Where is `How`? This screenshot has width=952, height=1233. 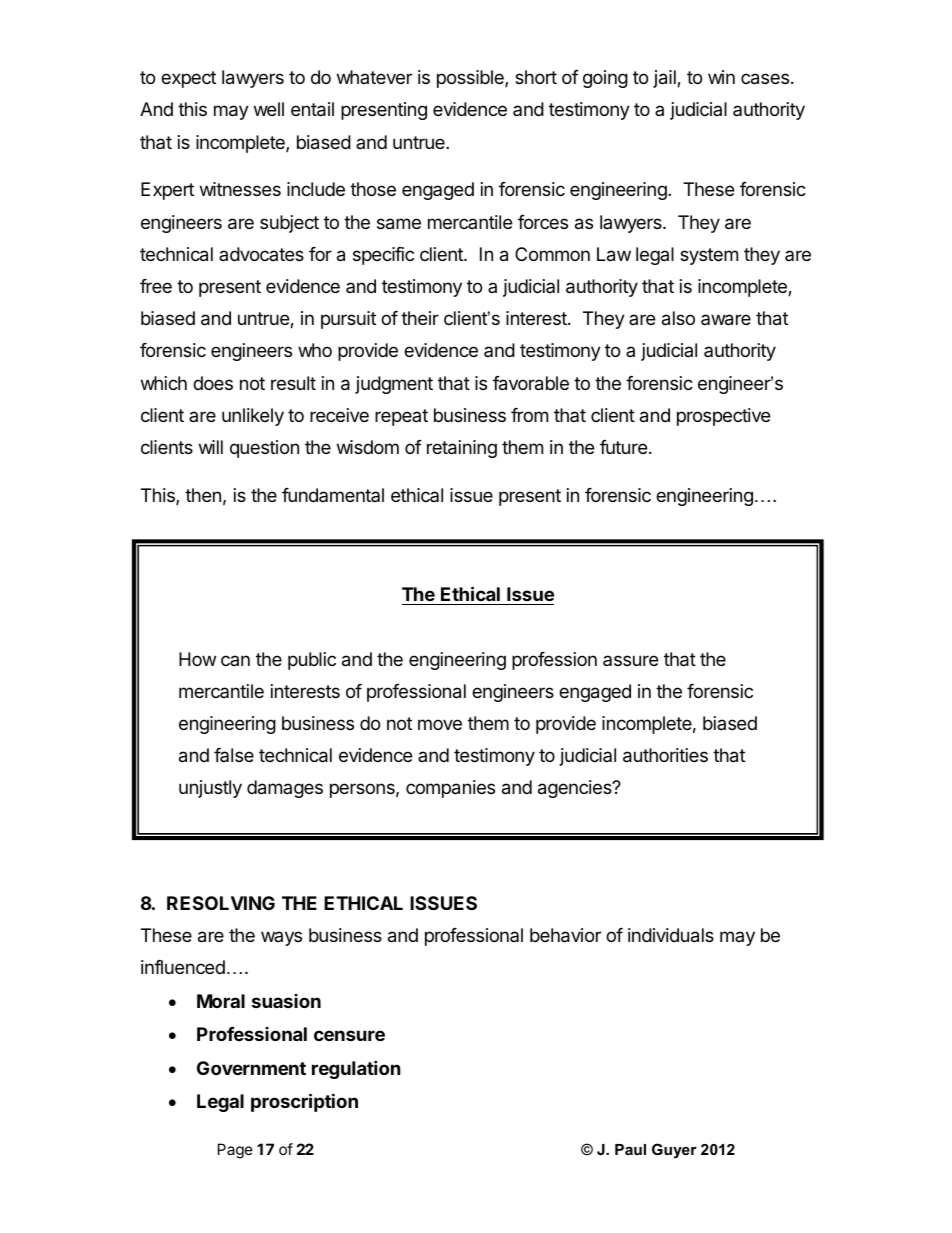
How is located at coordinates (197, 659).
